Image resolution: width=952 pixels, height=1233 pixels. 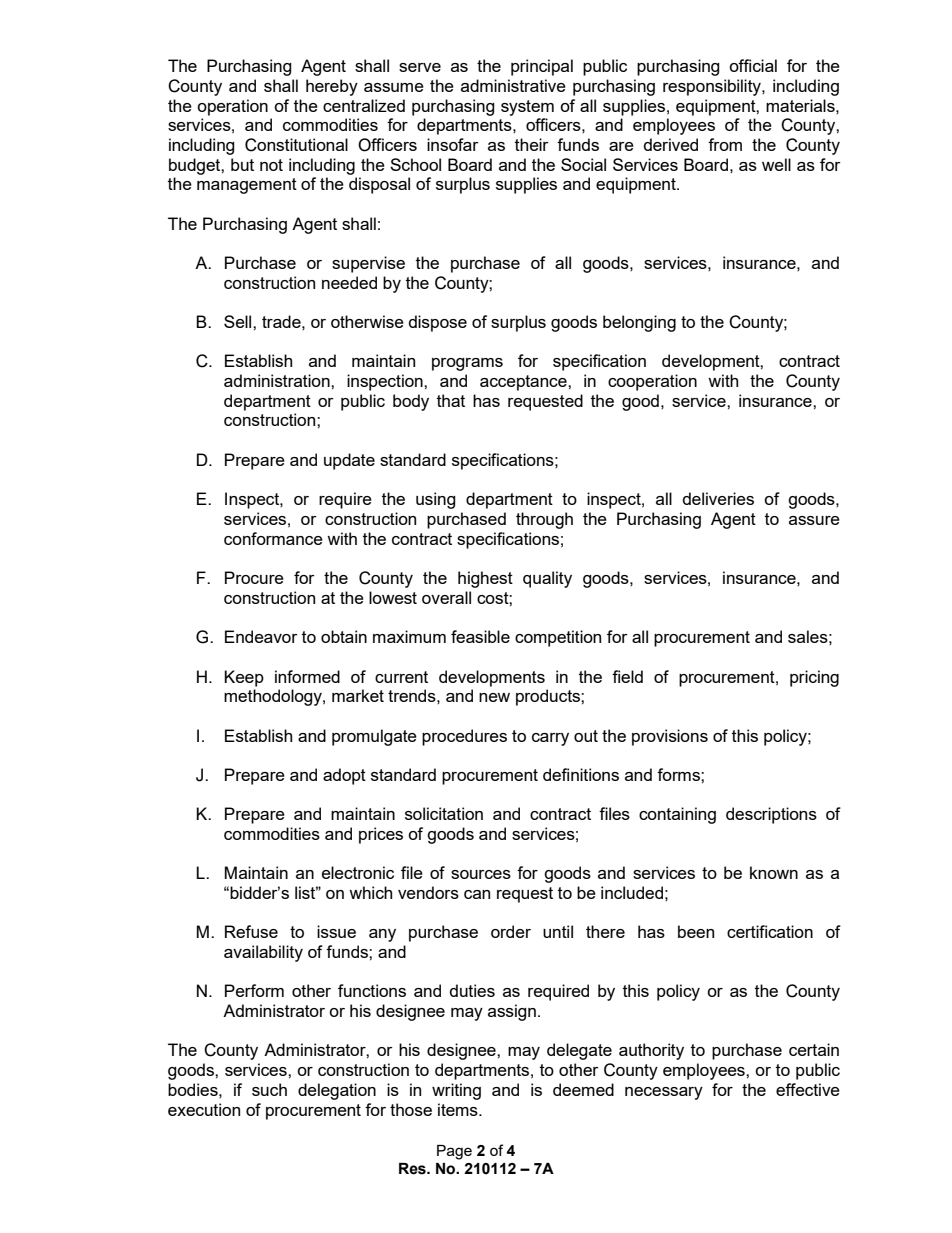 What do you see at coordinates (713, 87) in the page?
I see `responsibility` at bounding box center [713, 87].
